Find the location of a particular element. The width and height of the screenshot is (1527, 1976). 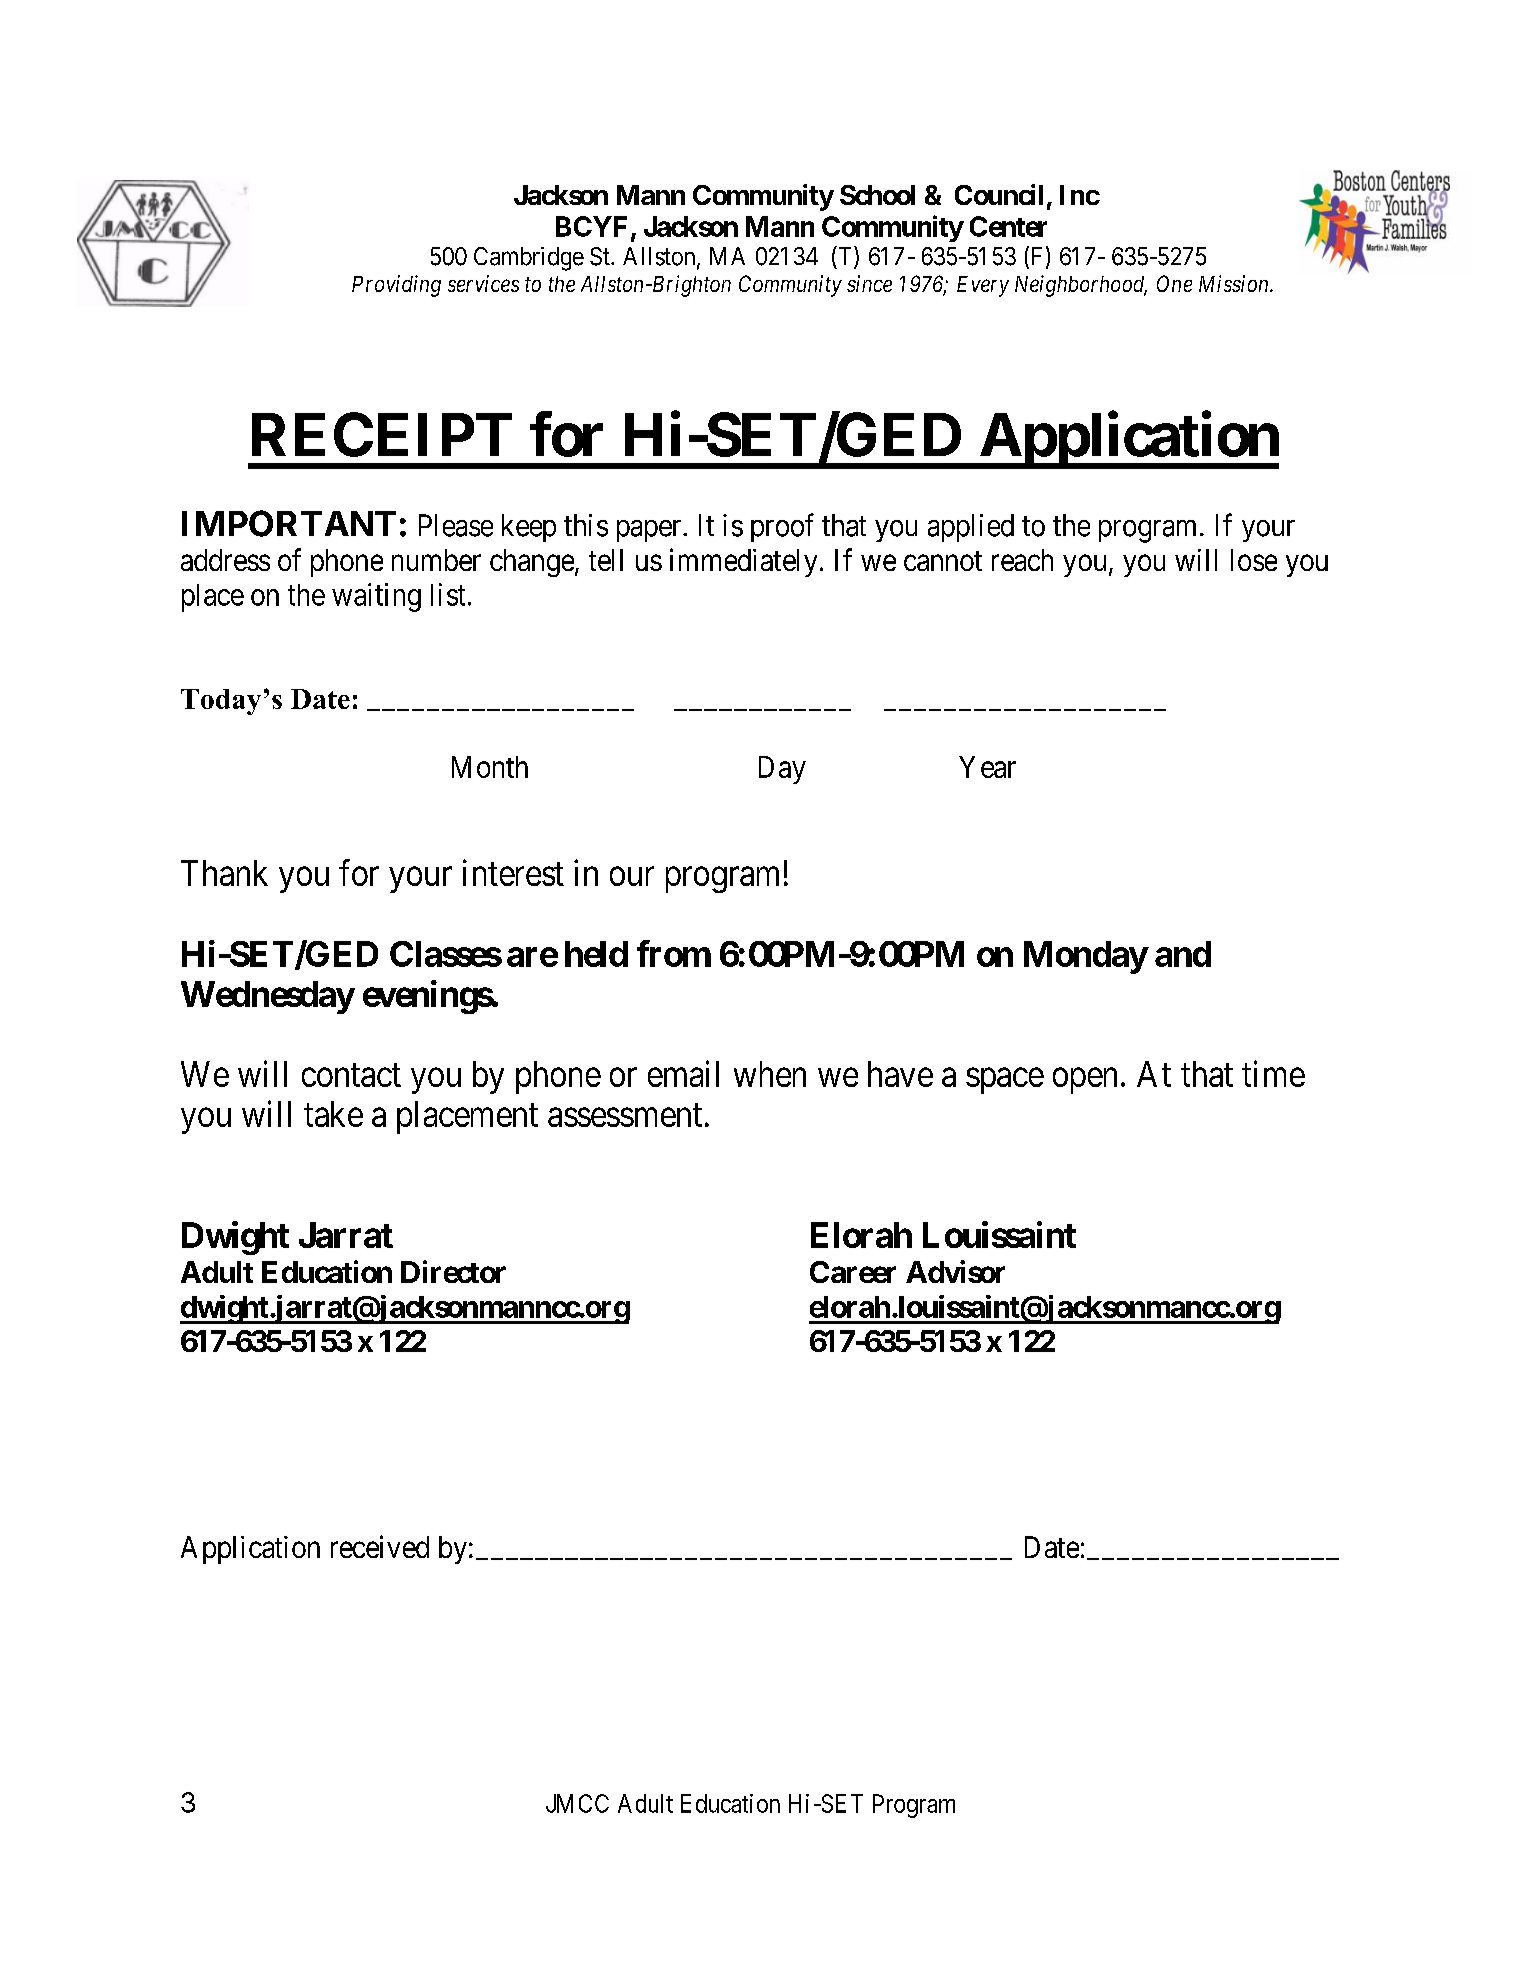

Advisor is located at coordinates (955, 1271).
